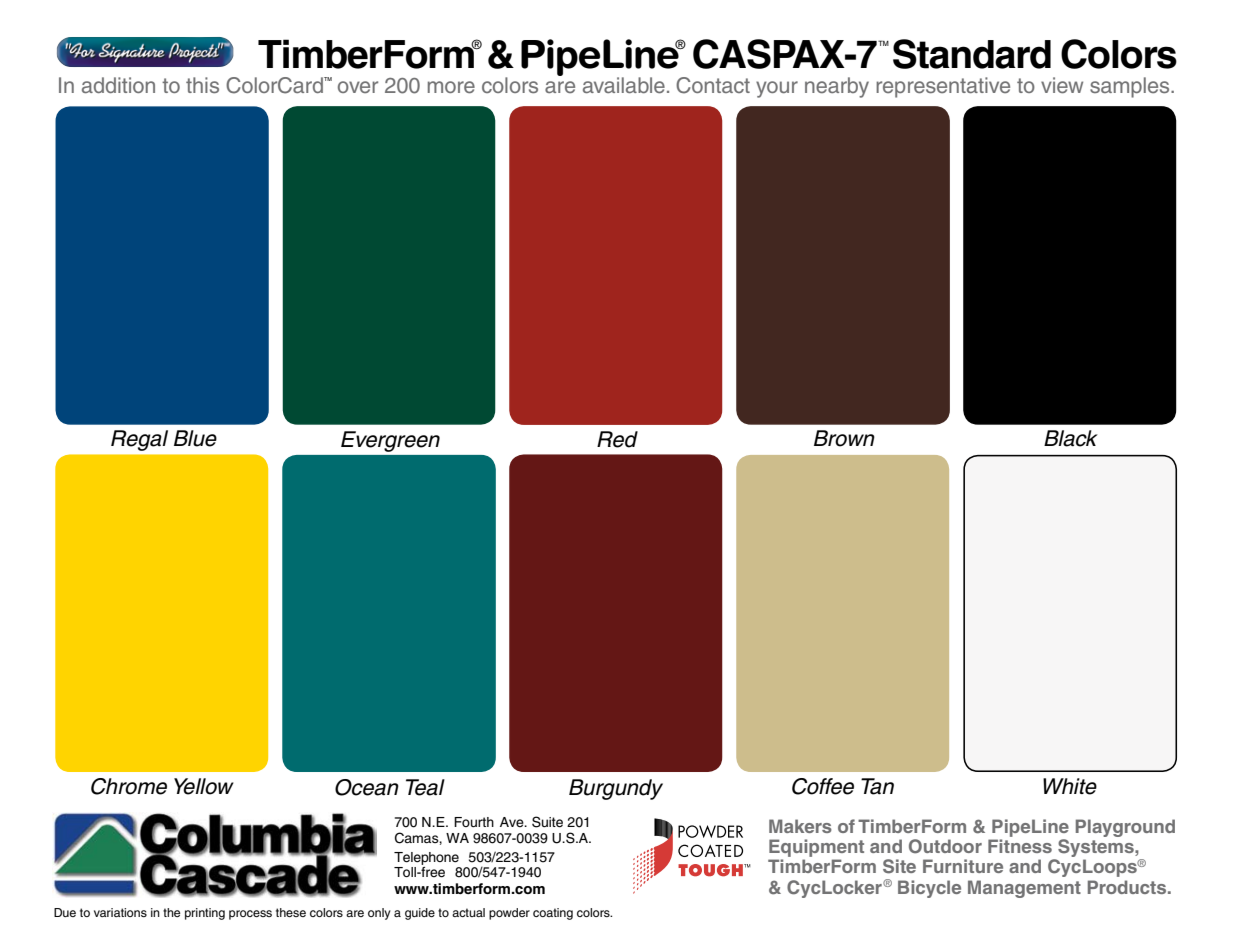  What do you see at coordinates (1070, 786) in the screenshot?
I see `White` at bounding box center [1070, 786].
